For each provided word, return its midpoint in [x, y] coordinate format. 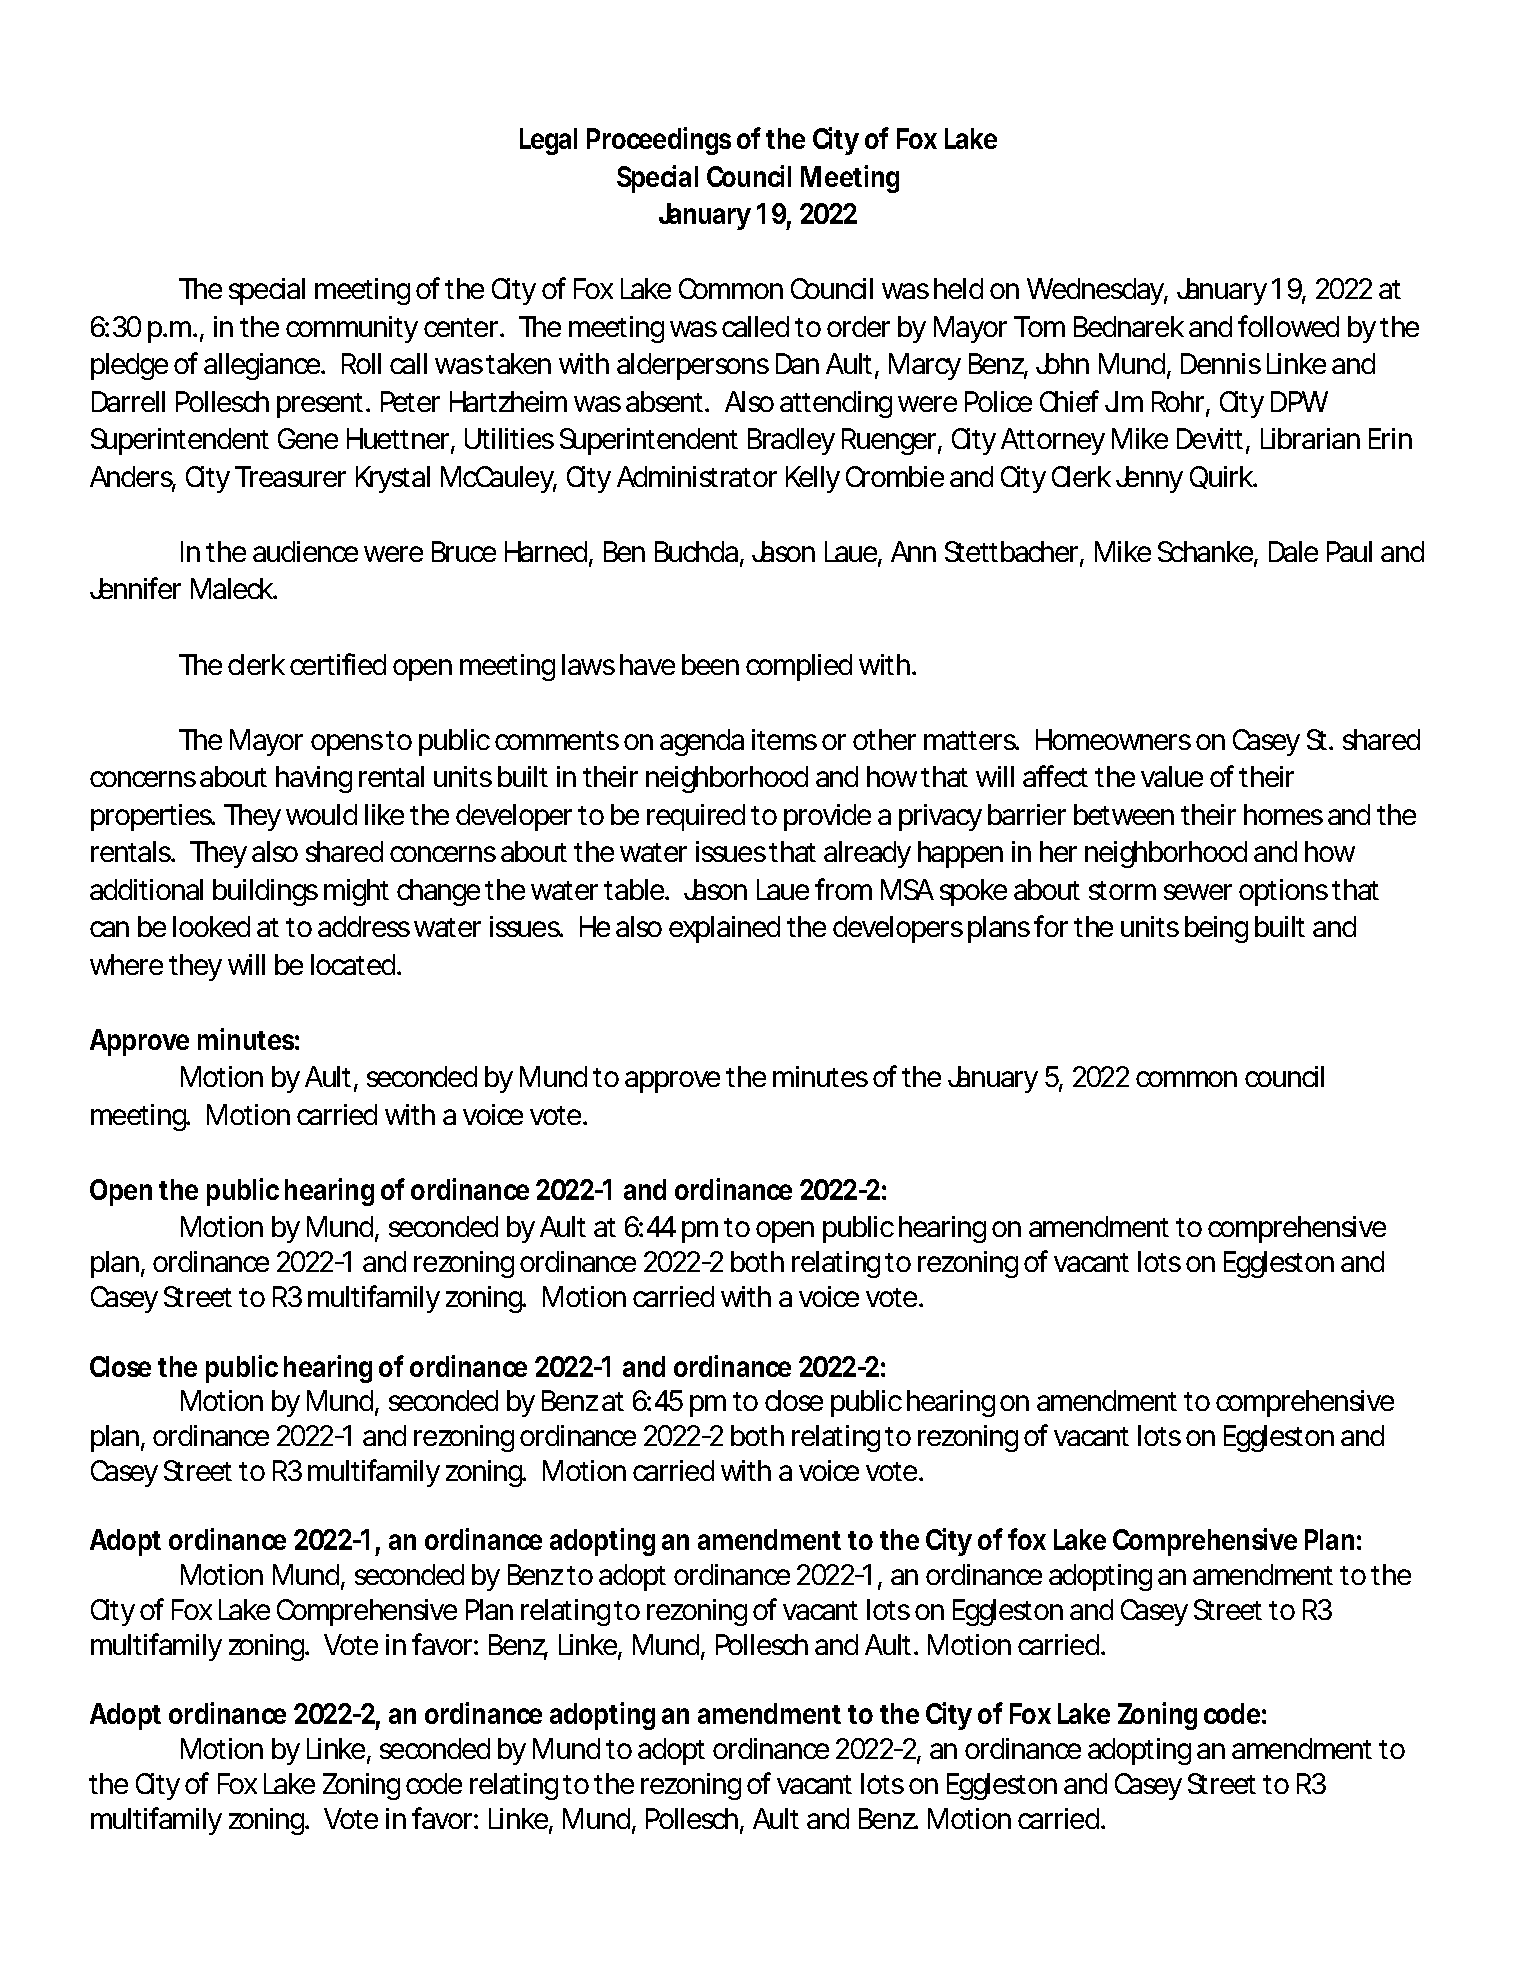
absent [664, 401]
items [784, 739]
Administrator [697, 476]
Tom [1038, 326]
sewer [1198, 892]
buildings [265, 892]
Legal [548, 141]
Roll [361, 363]
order [858, 326]
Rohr [1178, 401]
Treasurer [290, 476]
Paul [1349, 551]
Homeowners [1113, 739]
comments [557, 740]
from [842, 889]
